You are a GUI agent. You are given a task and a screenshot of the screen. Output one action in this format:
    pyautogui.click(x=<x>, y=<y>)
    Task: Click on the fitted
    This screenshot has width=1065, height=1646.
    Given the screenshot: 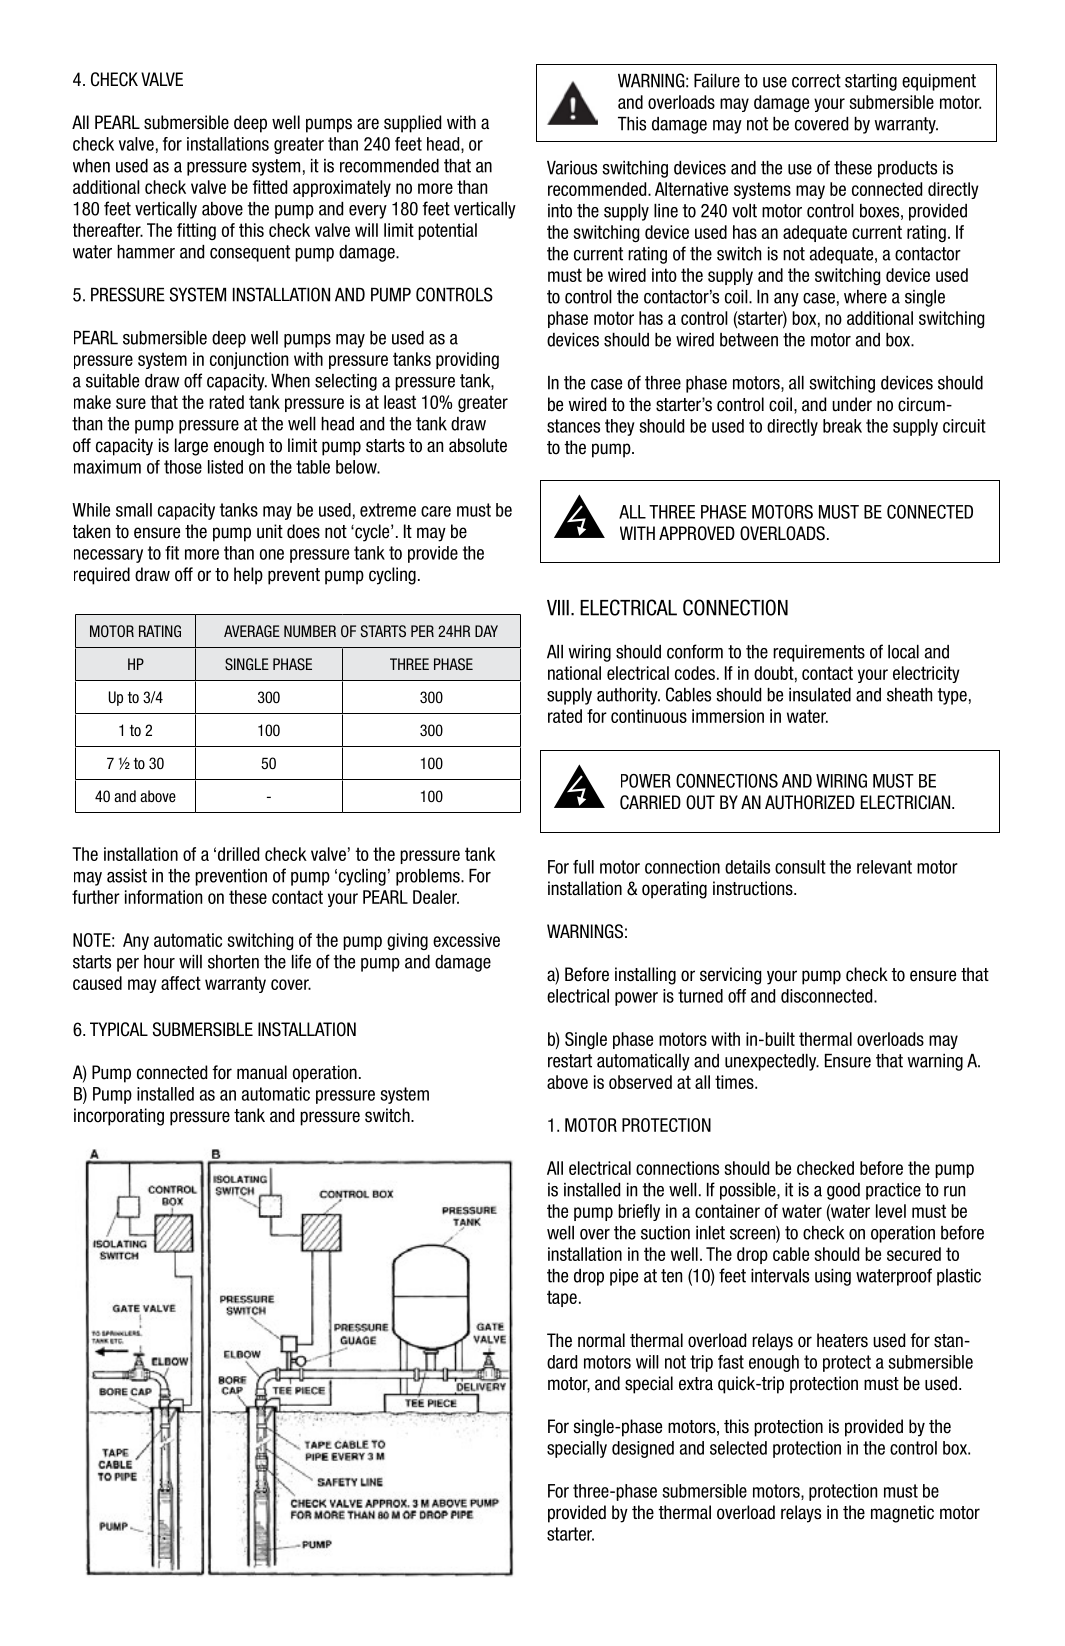 What is the action you would take?
    pyautogui.click(x=269, y=187)
